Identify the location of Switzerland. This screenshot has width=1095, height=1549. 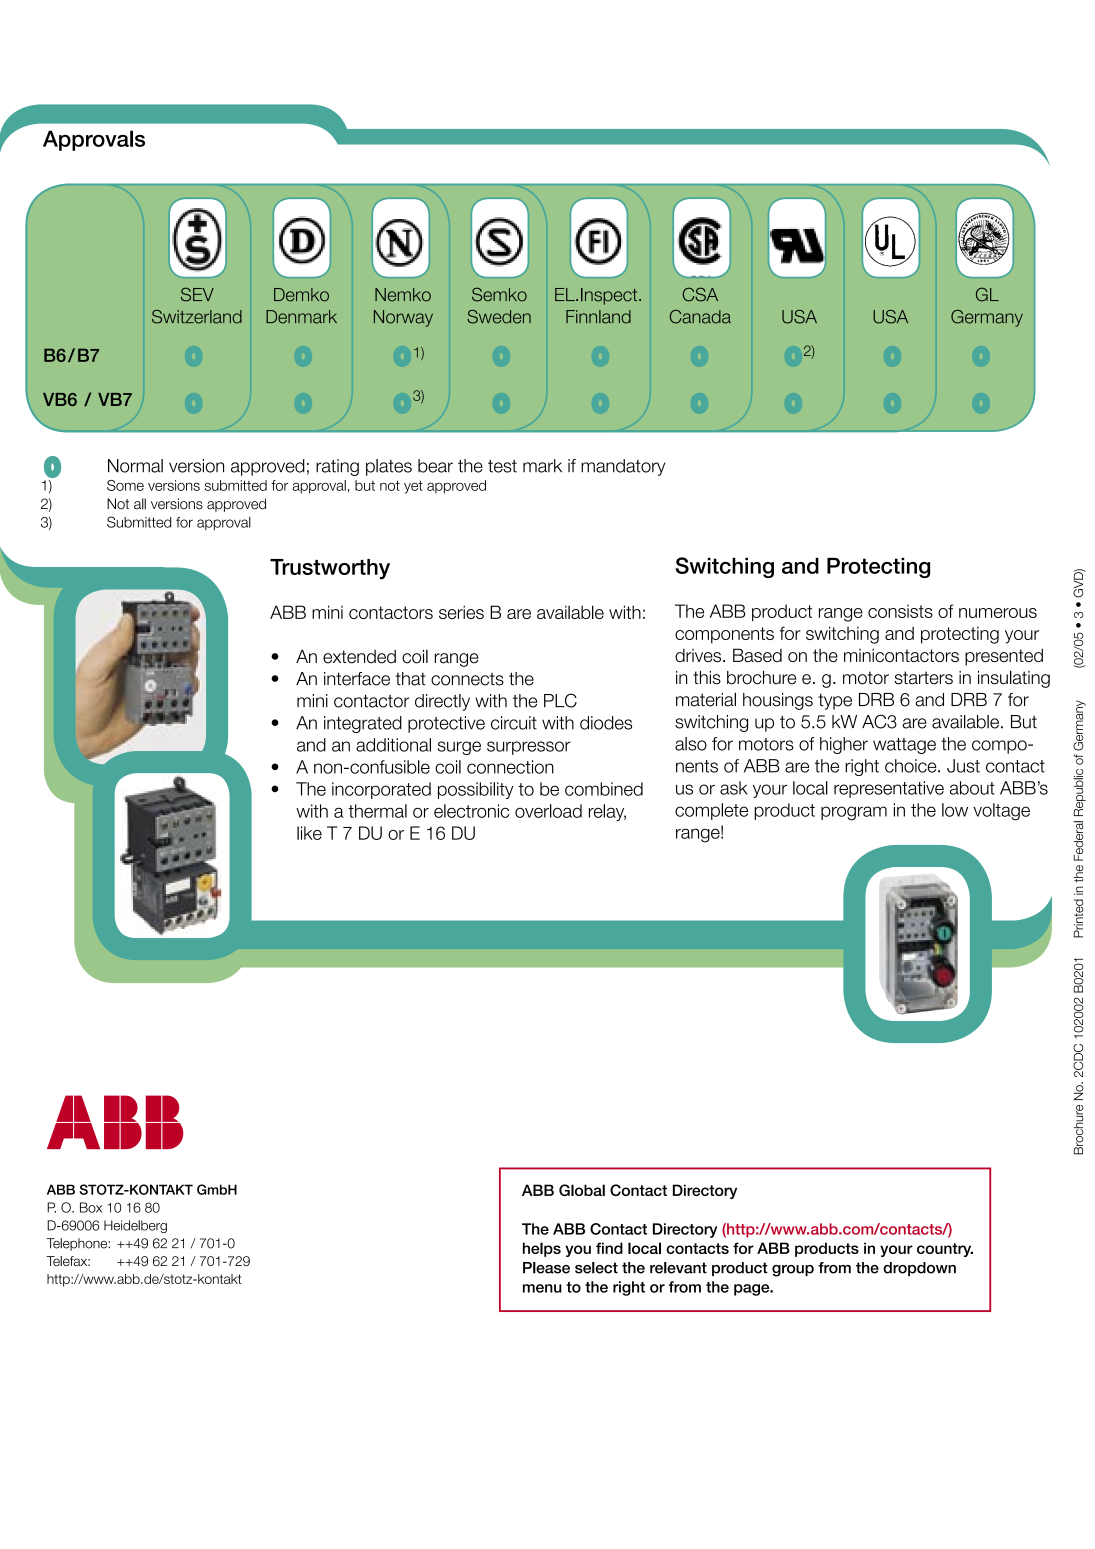
(197, 317).
